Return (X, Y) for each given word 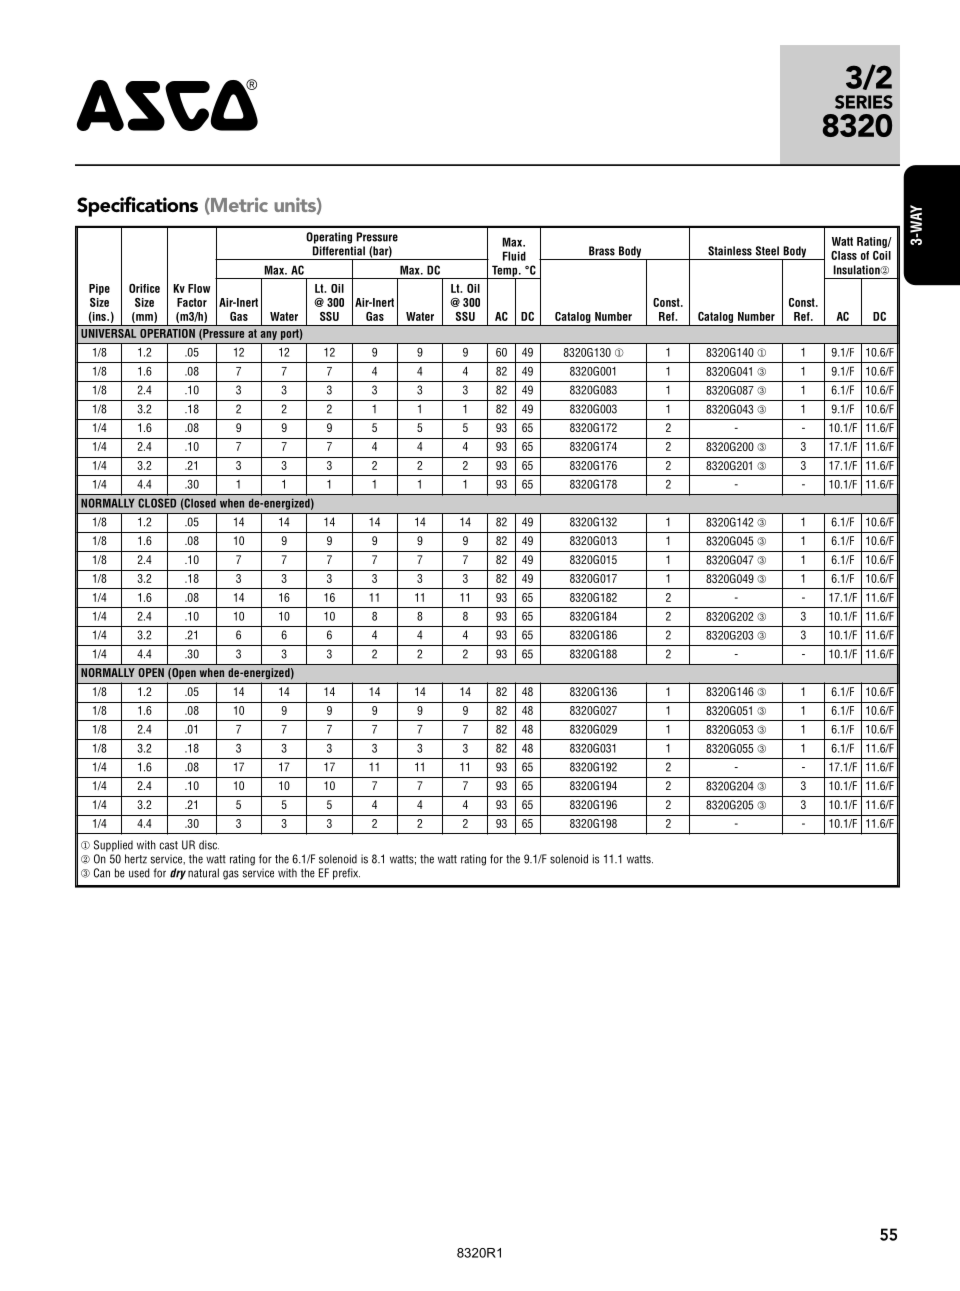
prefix (346, 874)
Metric (238, 205)
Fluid (514, 256)
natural (203, 873)
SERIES (864, 102)
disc (209, 845)
